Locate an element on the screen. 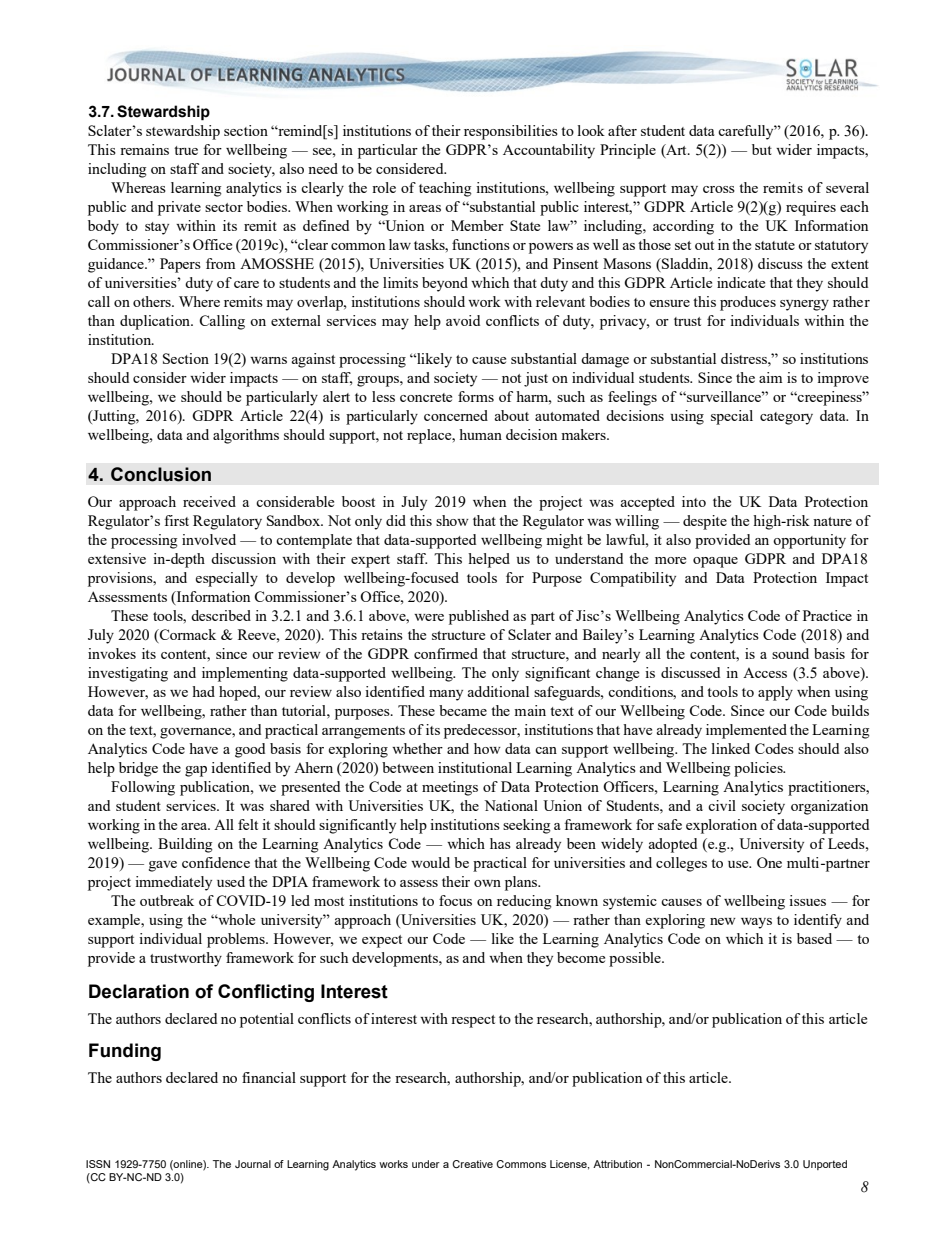  National is located at coordinates (511, 805).
